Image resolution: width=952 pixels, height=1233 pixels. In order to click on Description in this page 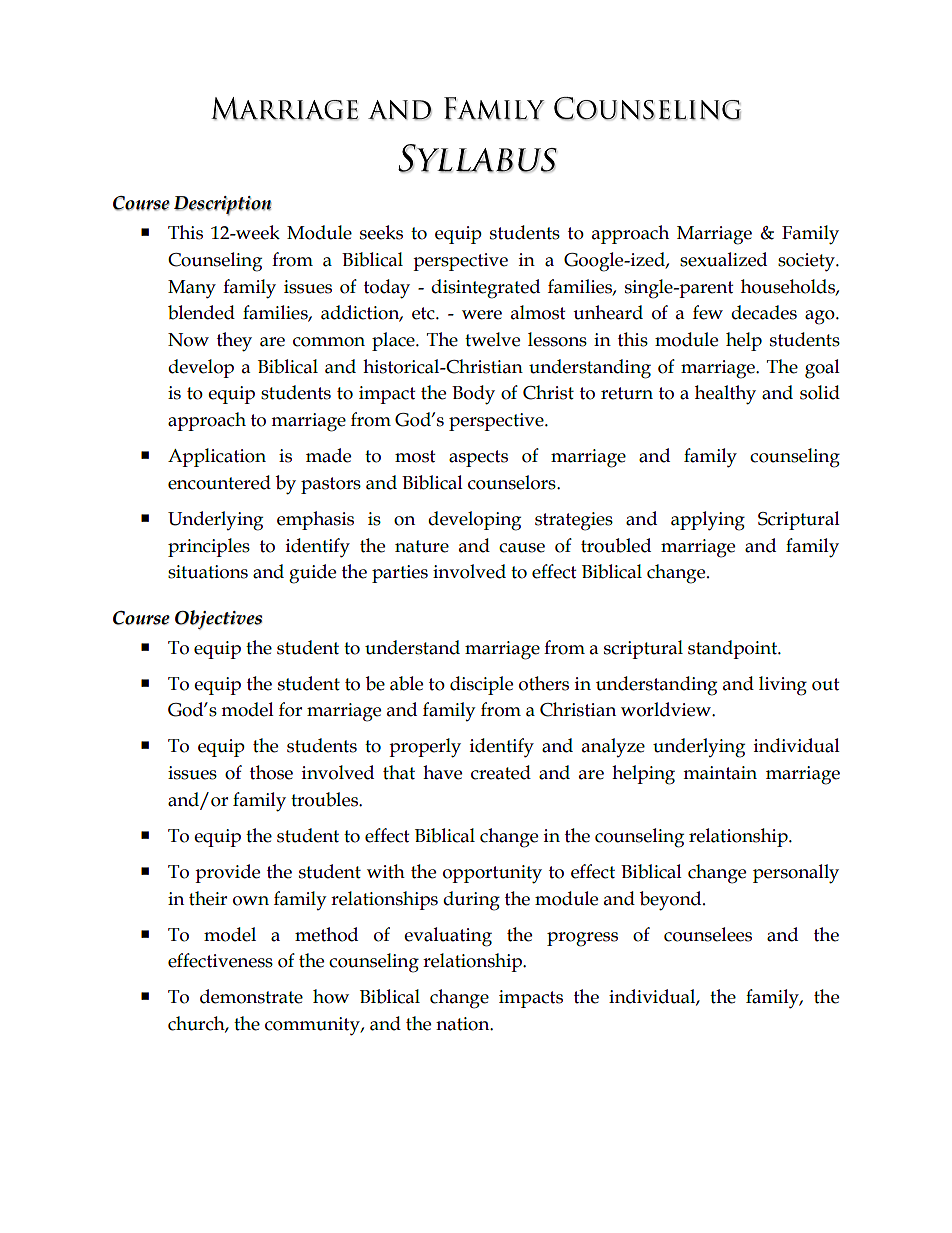, I will do `click(223, 205)`.
